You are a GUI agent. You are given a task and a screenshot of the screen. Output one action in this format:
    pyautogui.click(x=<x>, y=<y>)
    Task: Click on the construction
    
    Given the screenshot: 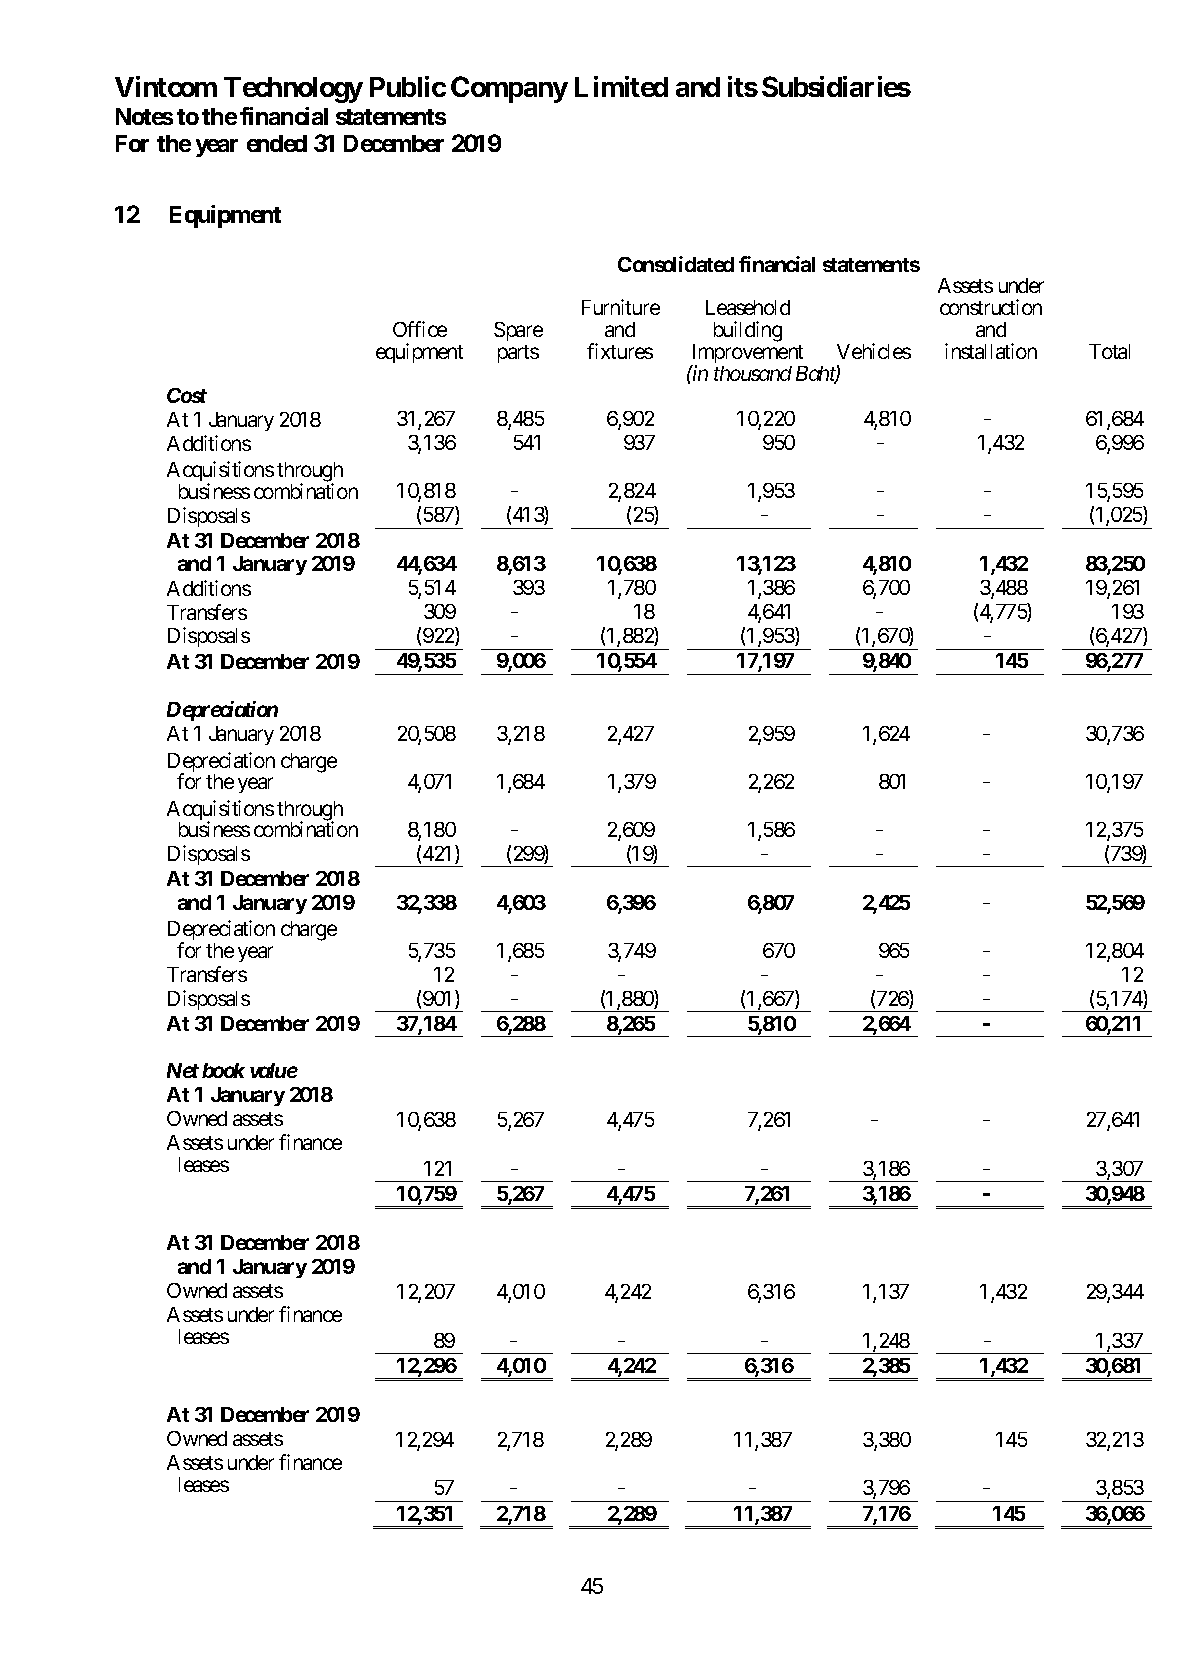 What is the action you would take?
    pyautogui.click(x=991, y=307)
